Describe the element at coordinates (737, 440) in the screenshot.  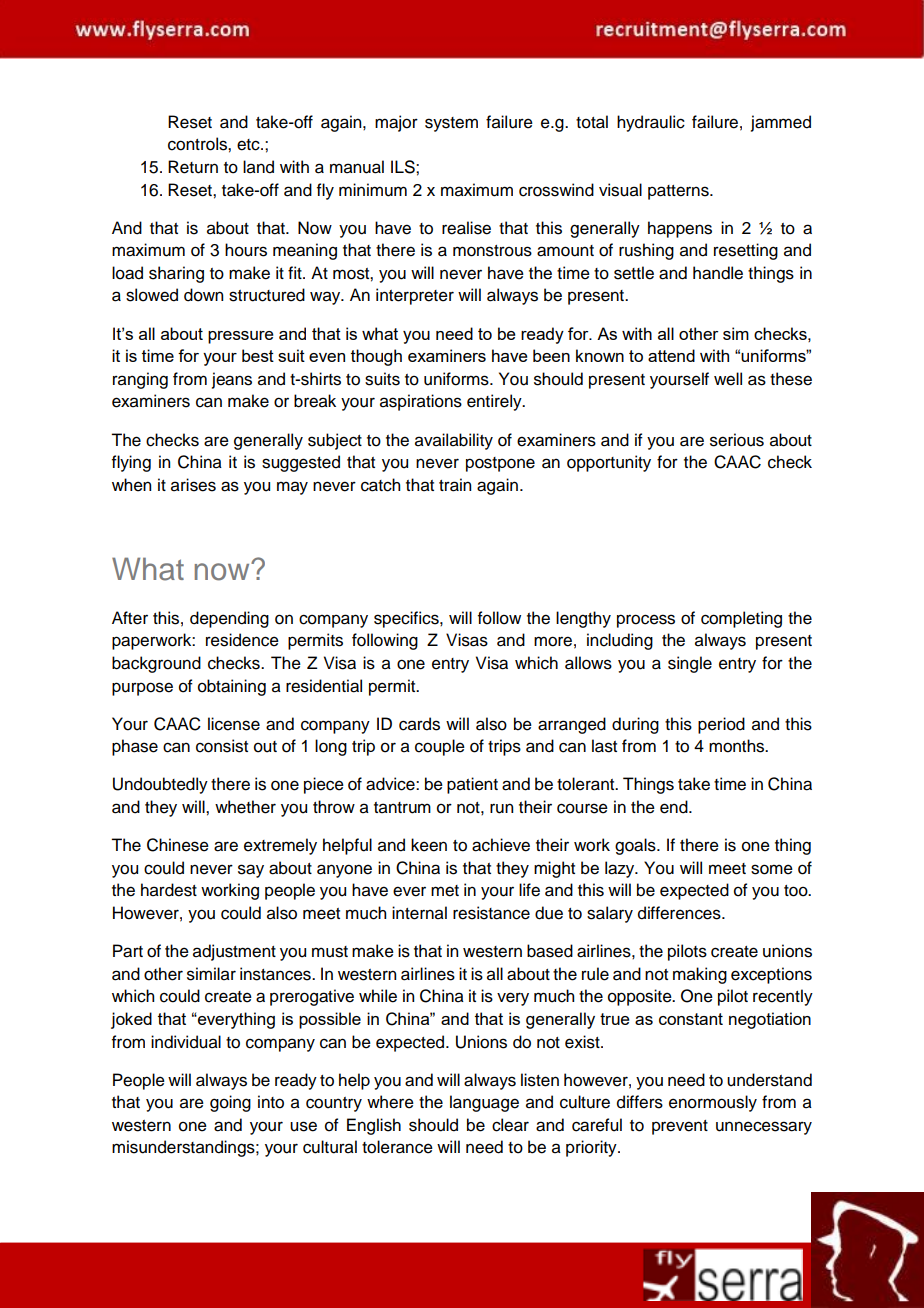
I see `serious` at that location.
